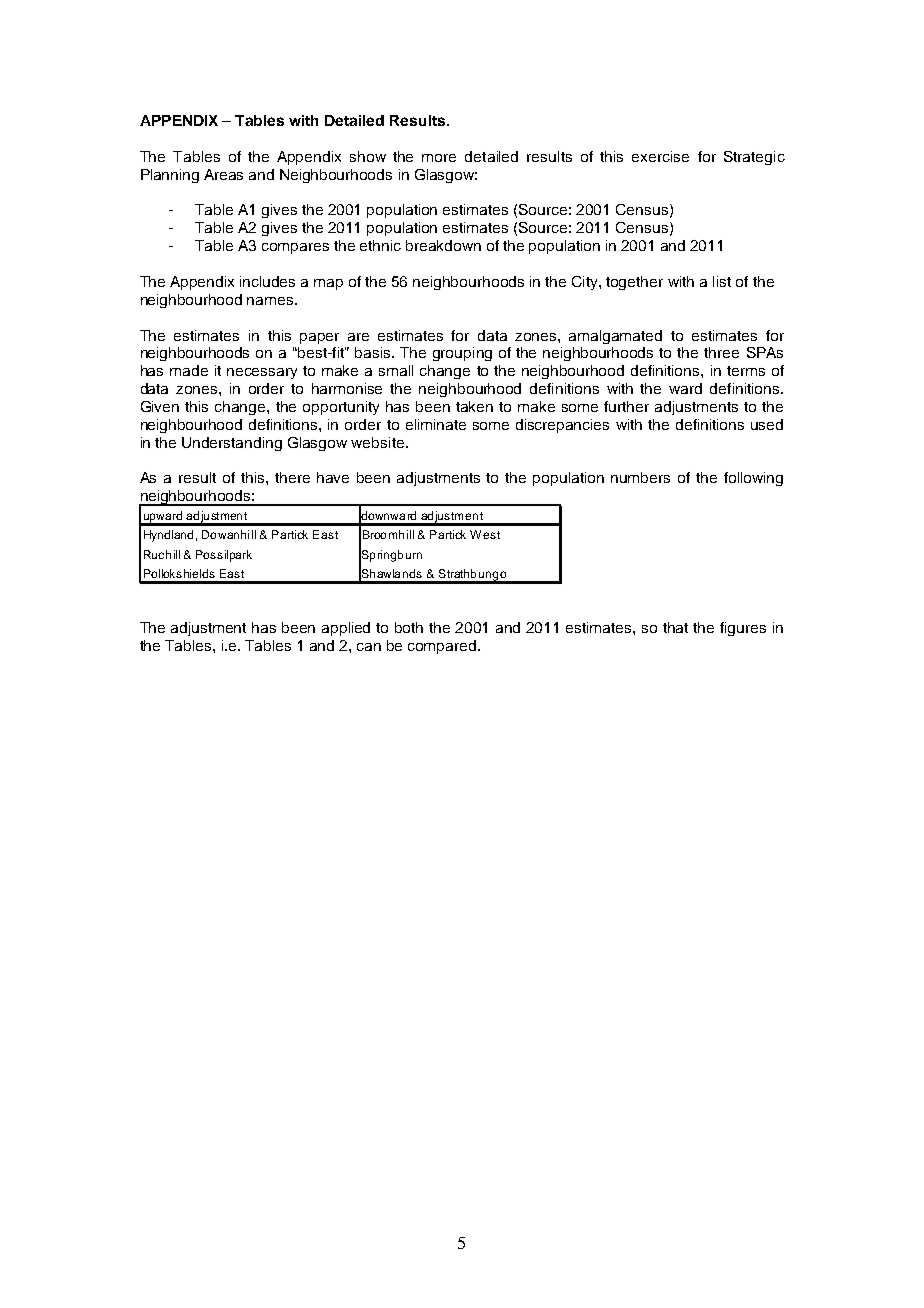  Describe the element at coordinates (346, 629) in the document. I see `applied` at that location.
